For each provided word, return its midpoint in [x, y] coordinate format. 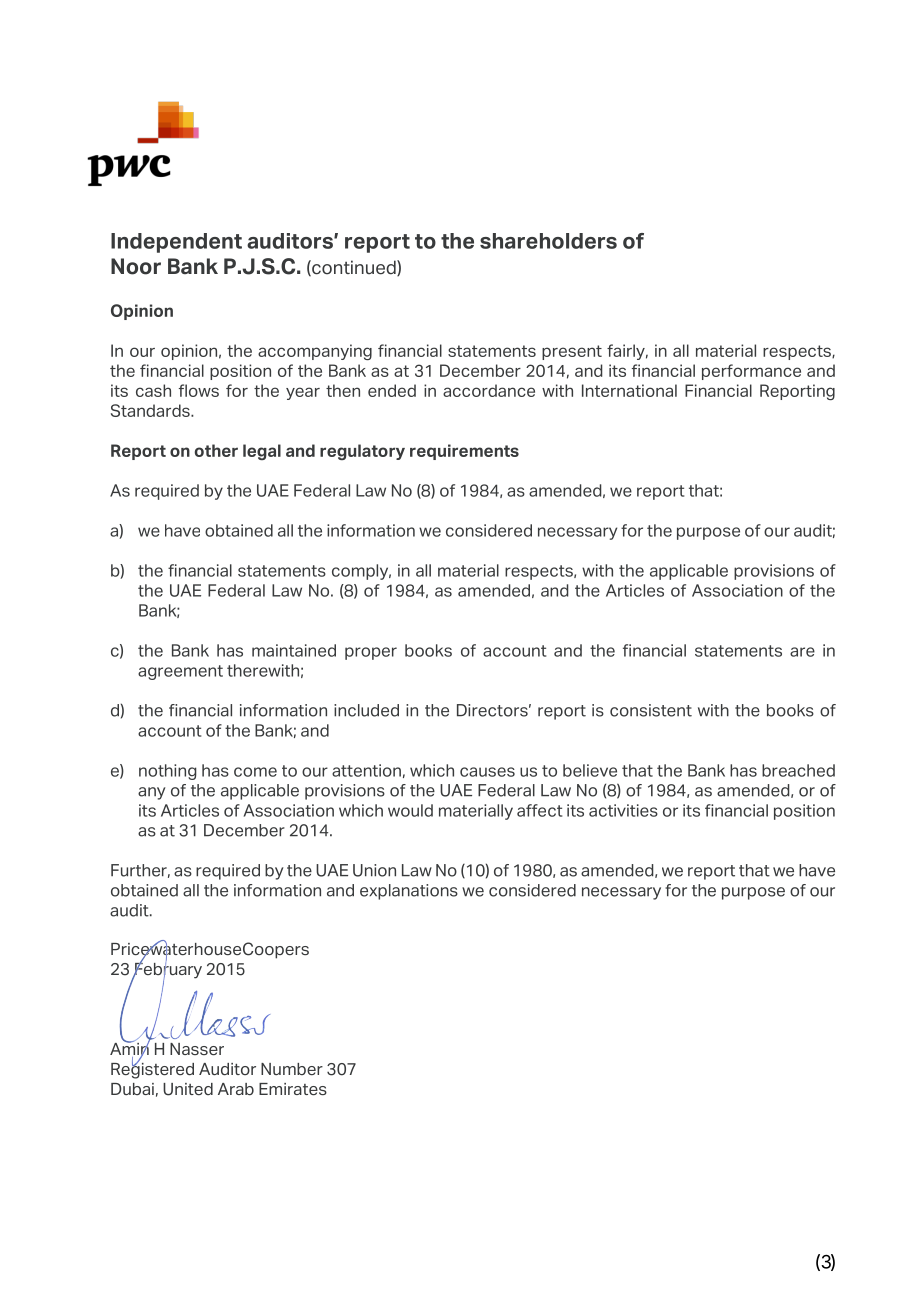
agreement [180, 672]
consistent [651, 710]
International [629, 390]
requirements [464, 452]
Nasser [197, 1049]
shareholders [548, 241]
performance [751, 372]
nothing [168, 772]
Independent [176, 243]
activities [623, 810]
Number [292, 1069]
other [216, 450]
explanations [409, 892]
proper [371, 653]
